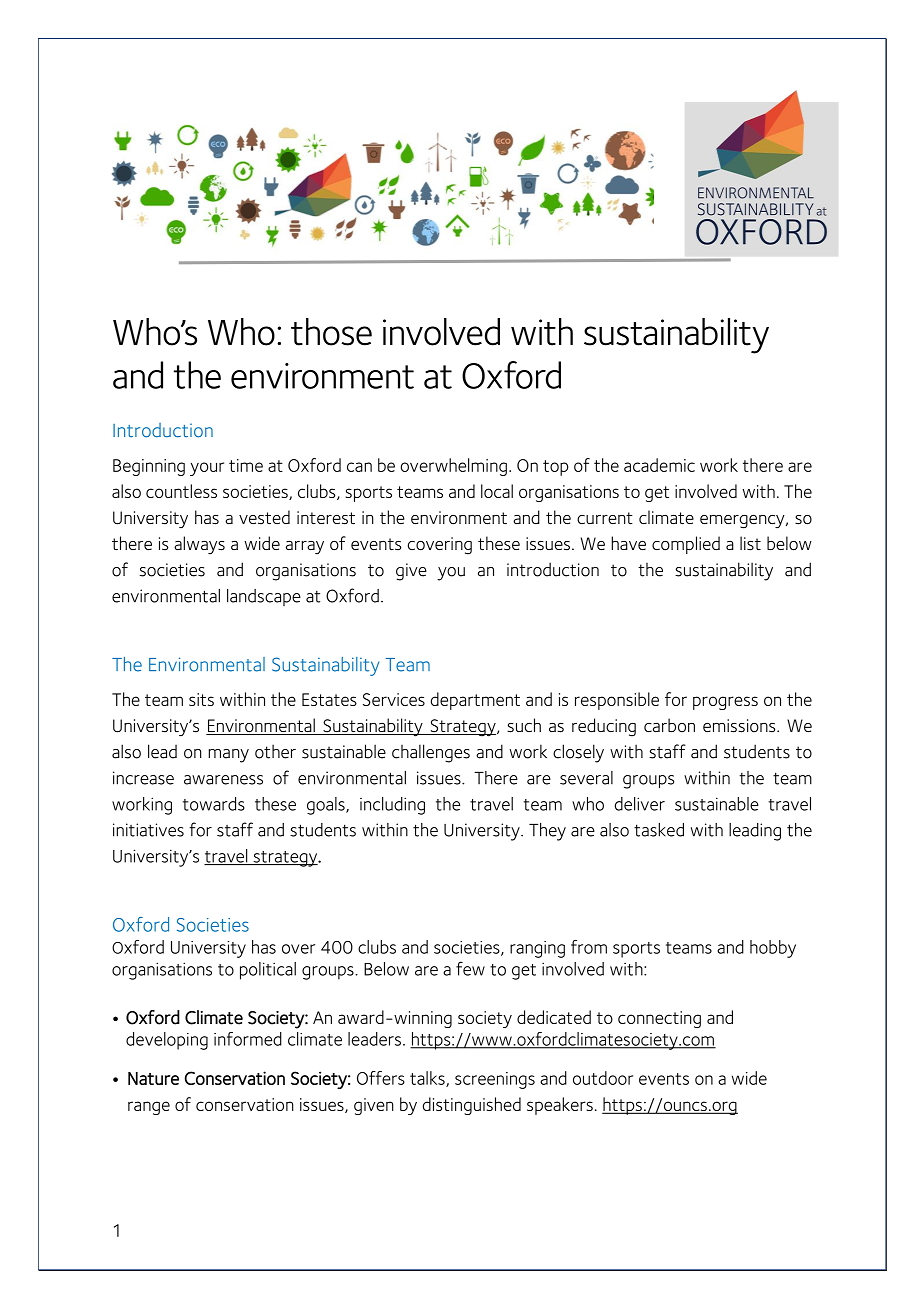  What do you see at coordinates (264, 597) in the document?
I see `landscape` at bounding box center [264, 597].
